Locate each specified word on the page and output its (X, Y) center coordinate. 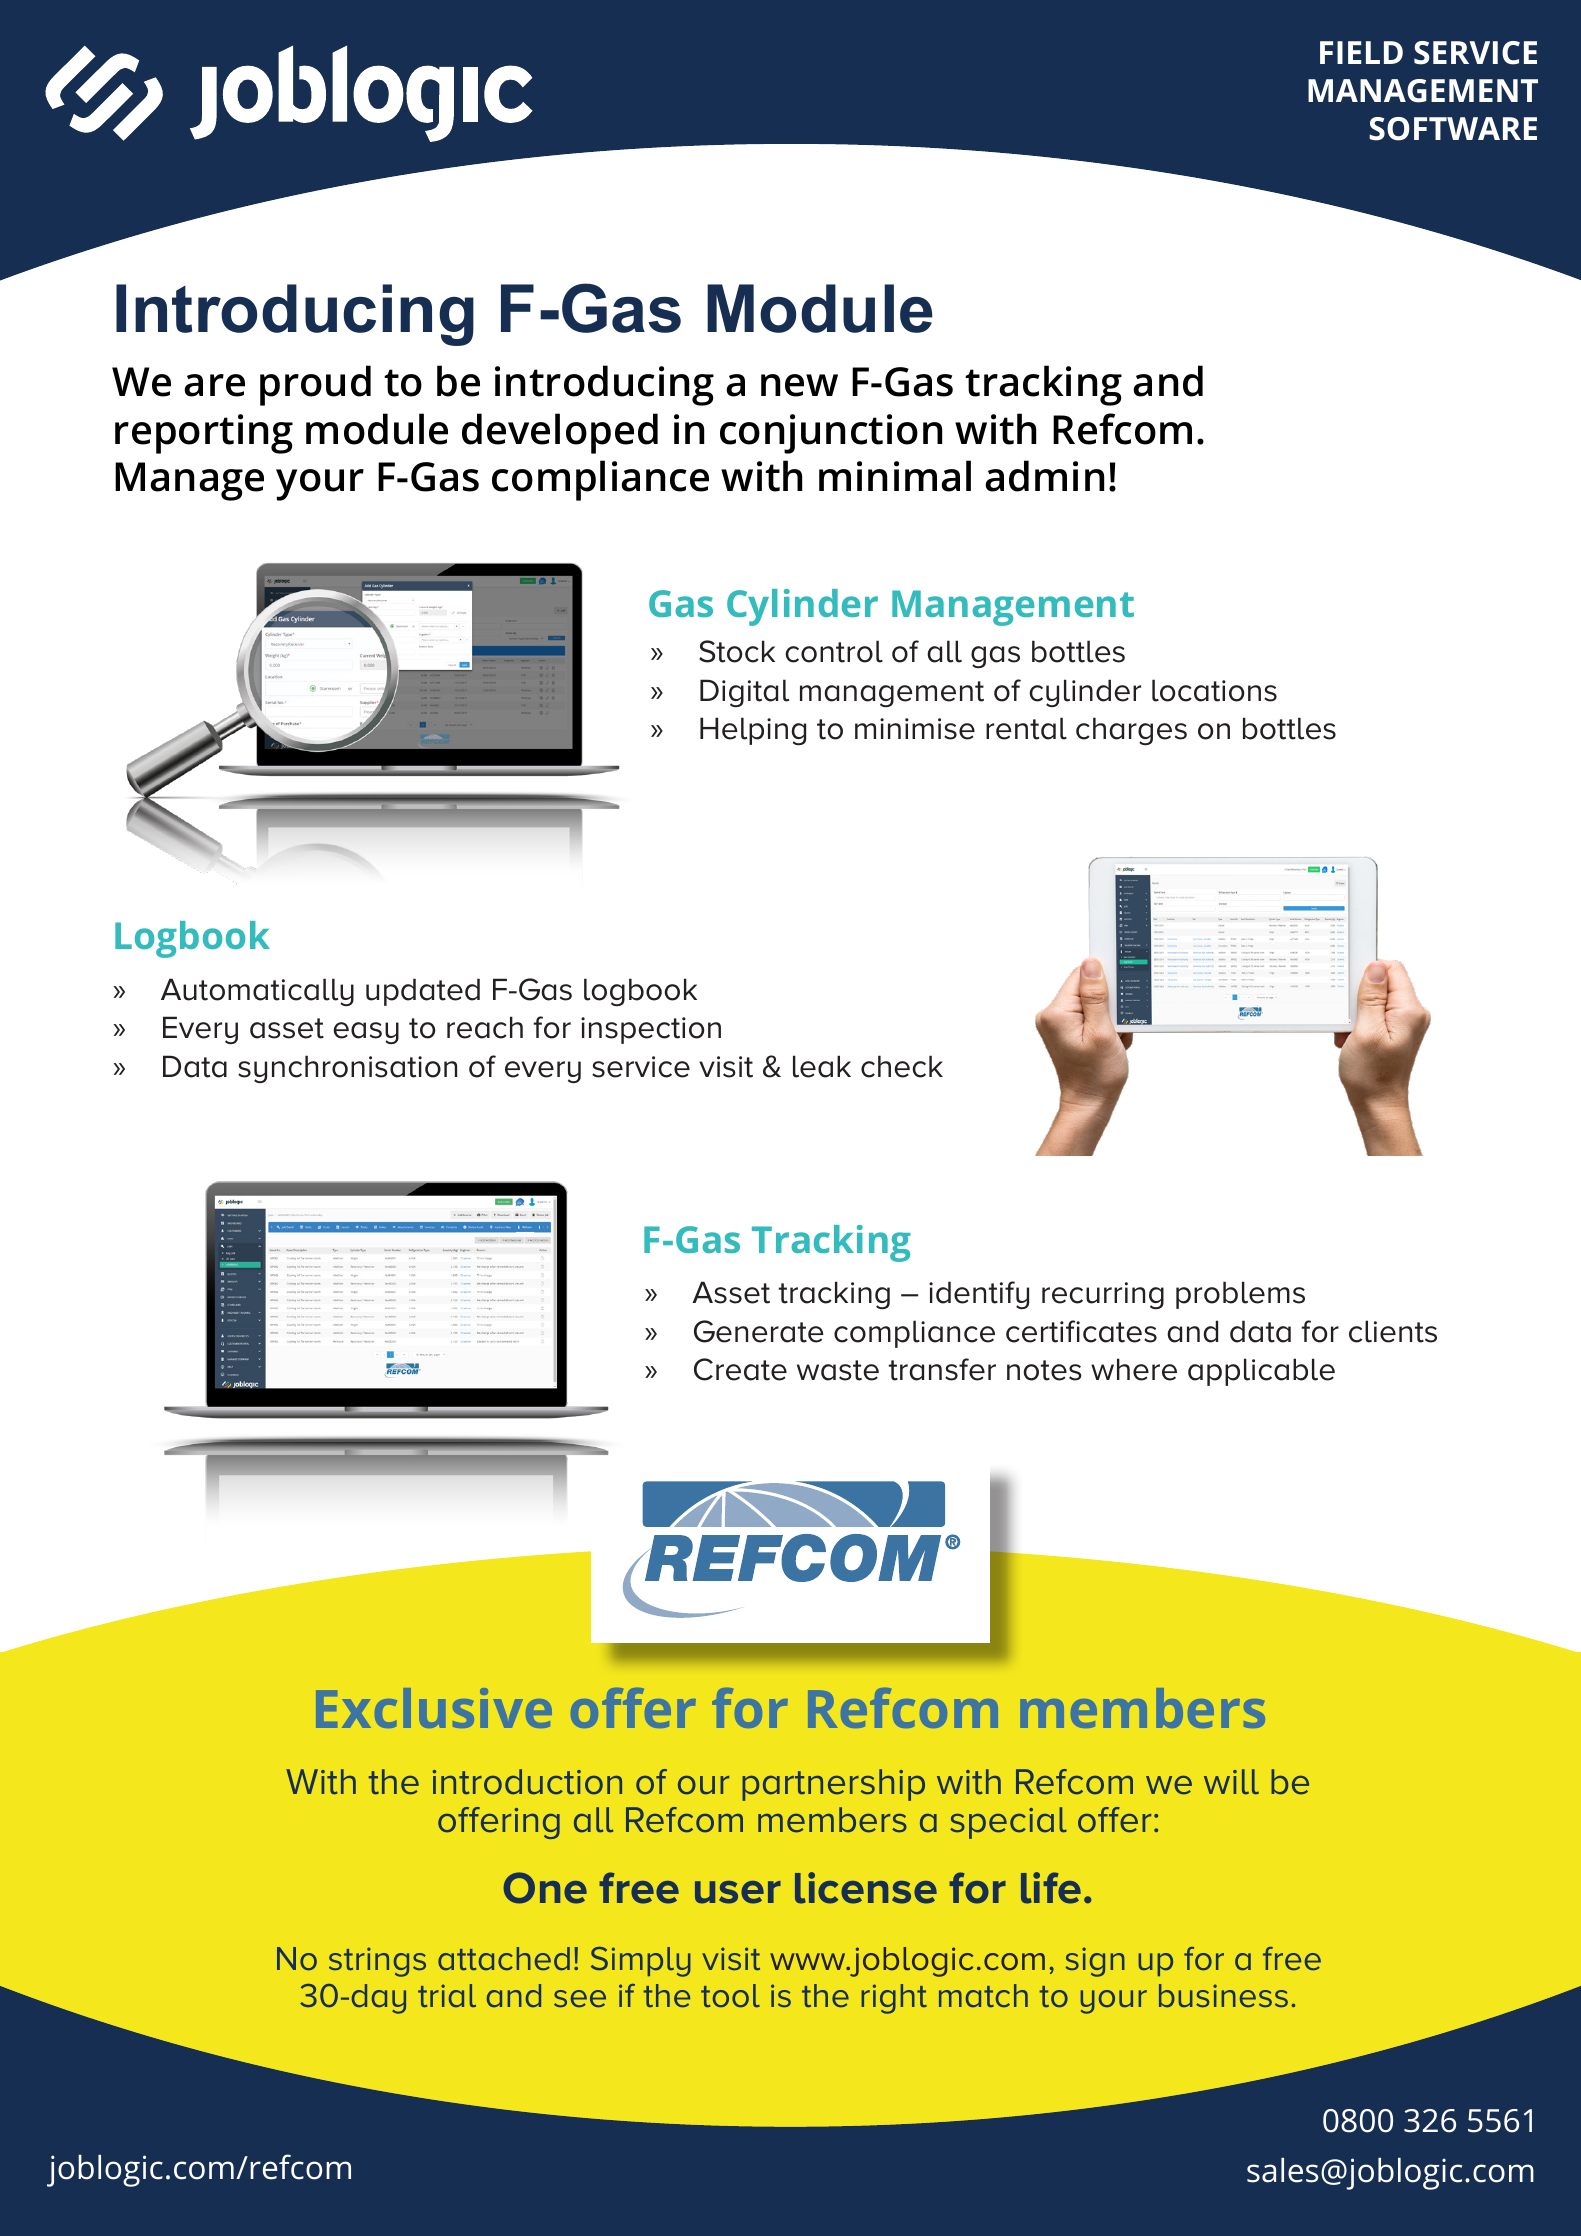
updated (423, 992)
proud (315, 385)
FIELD (1361, 52)
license (866, 1888)
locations (1214, 690)
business (1223, 1995)
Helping (753, 731)
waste (838, 1370)
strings (377, 1962)
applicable (1261, 1372)
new (799, 385)
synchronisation (347, 1069)
